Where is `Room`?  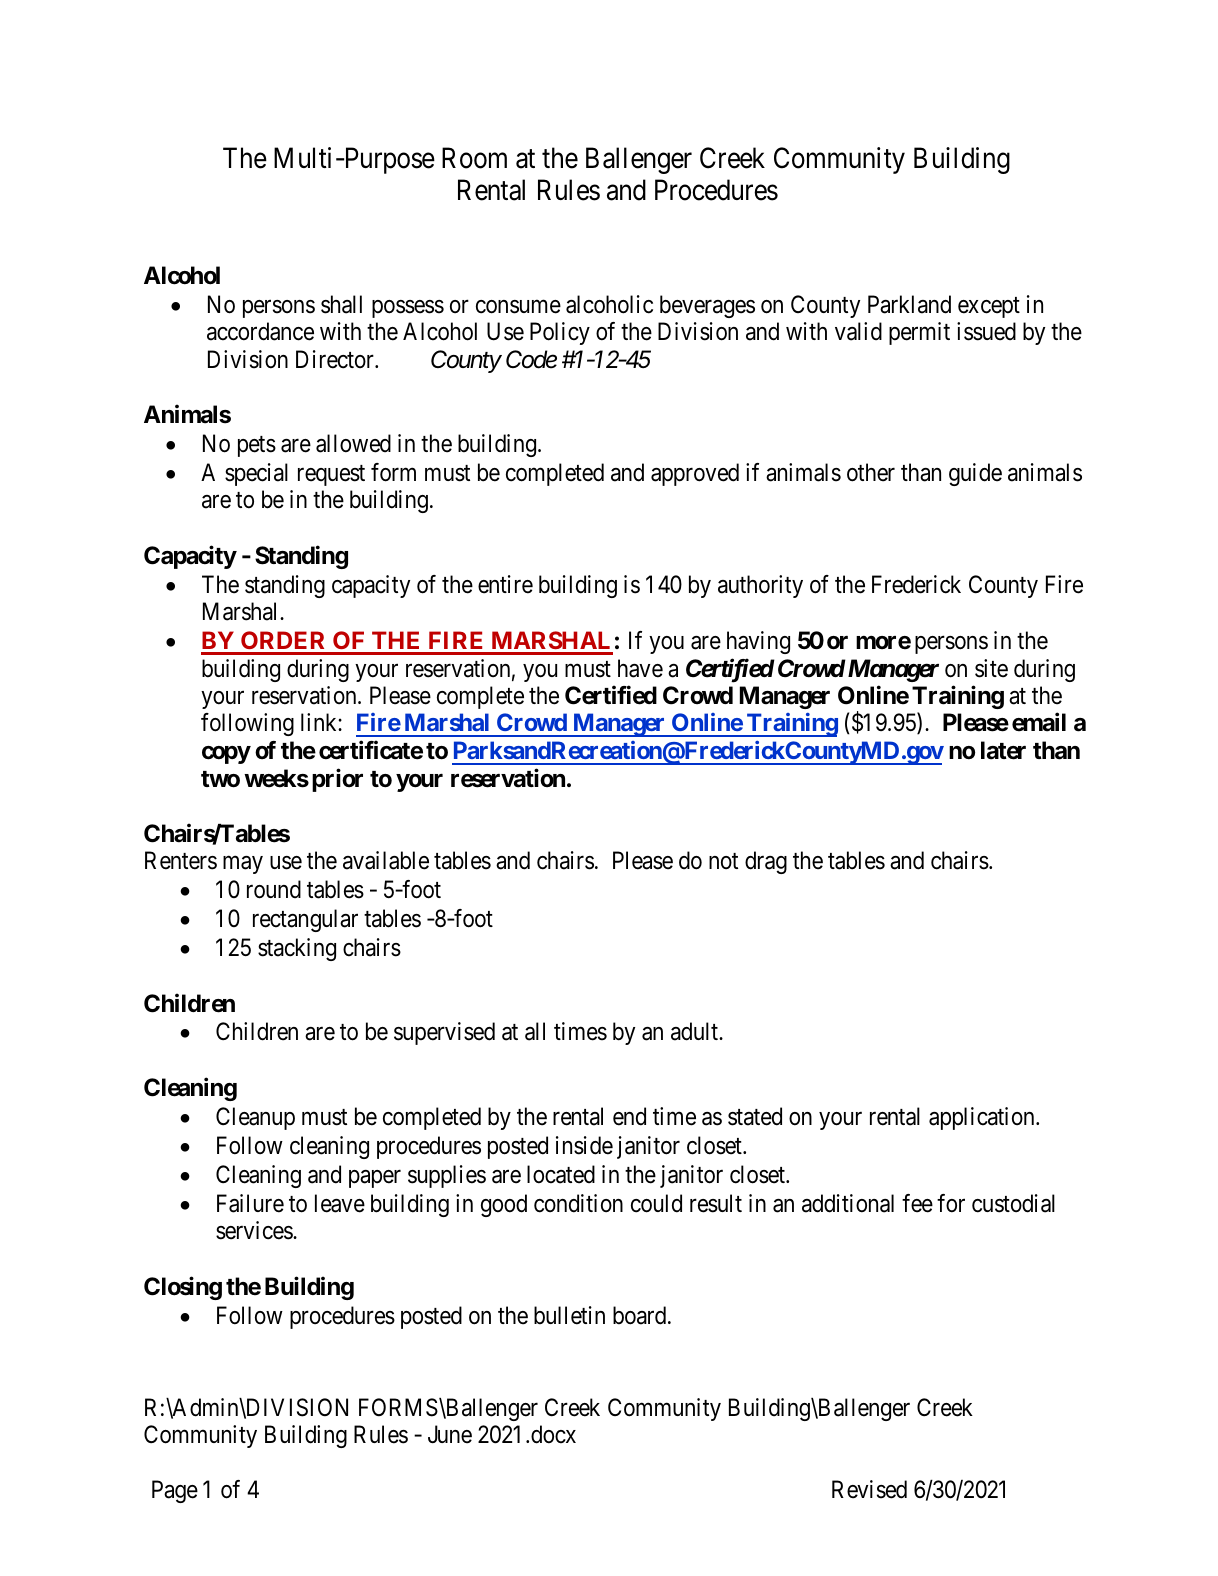
Room is located at coordinates (474, 158).
